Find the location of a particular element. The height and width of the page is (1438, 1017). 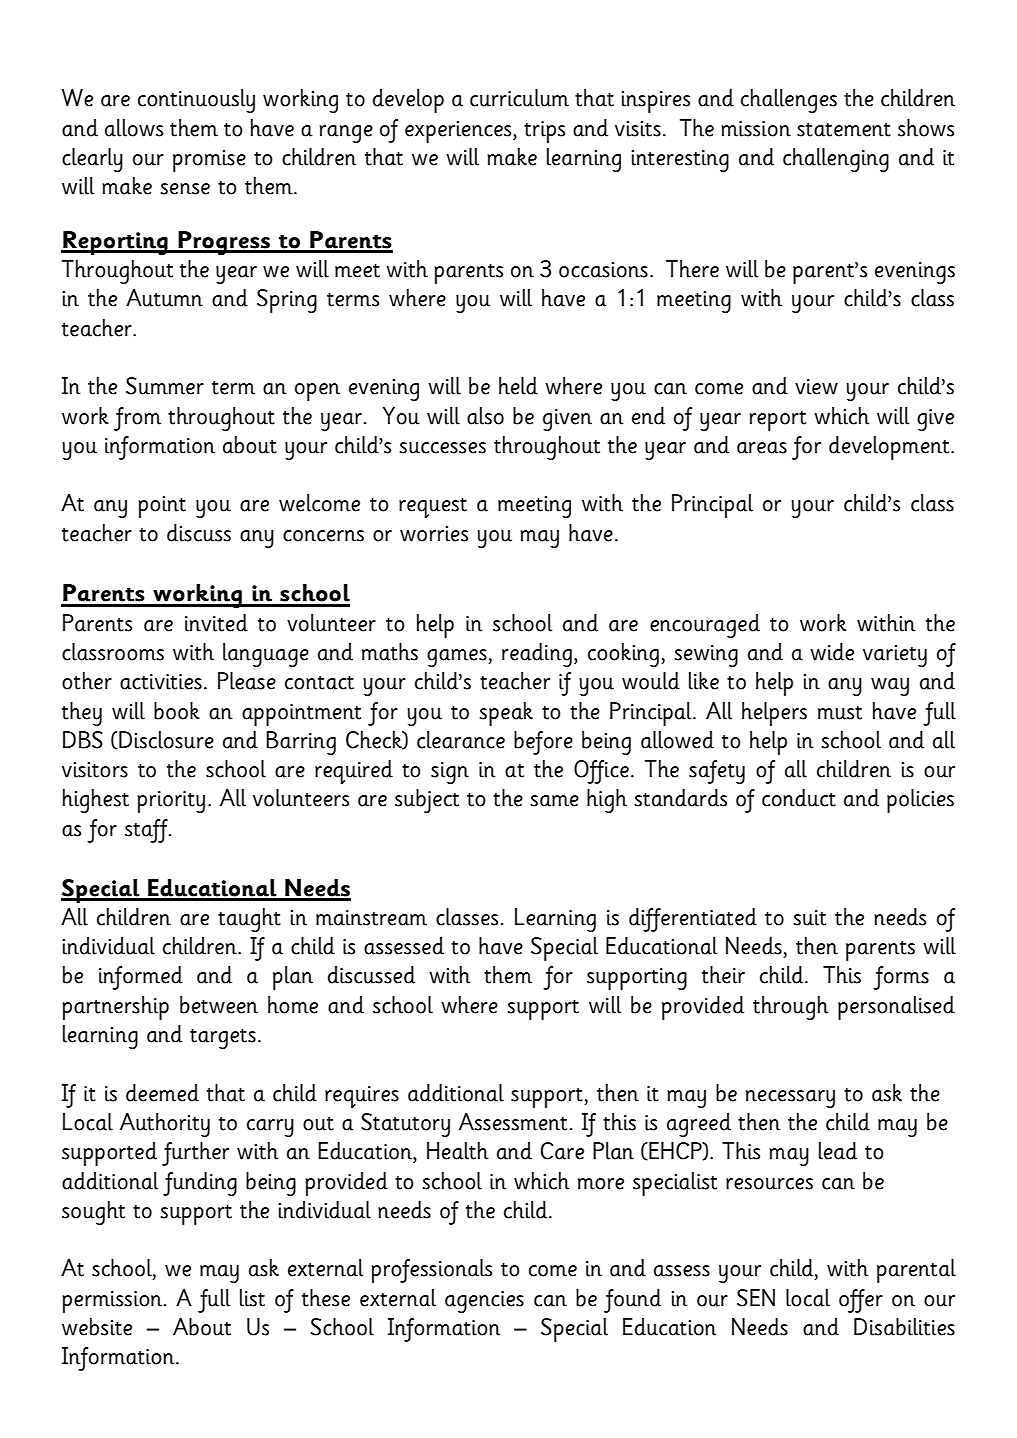

agencies is located at coordinates (484, 1302).
